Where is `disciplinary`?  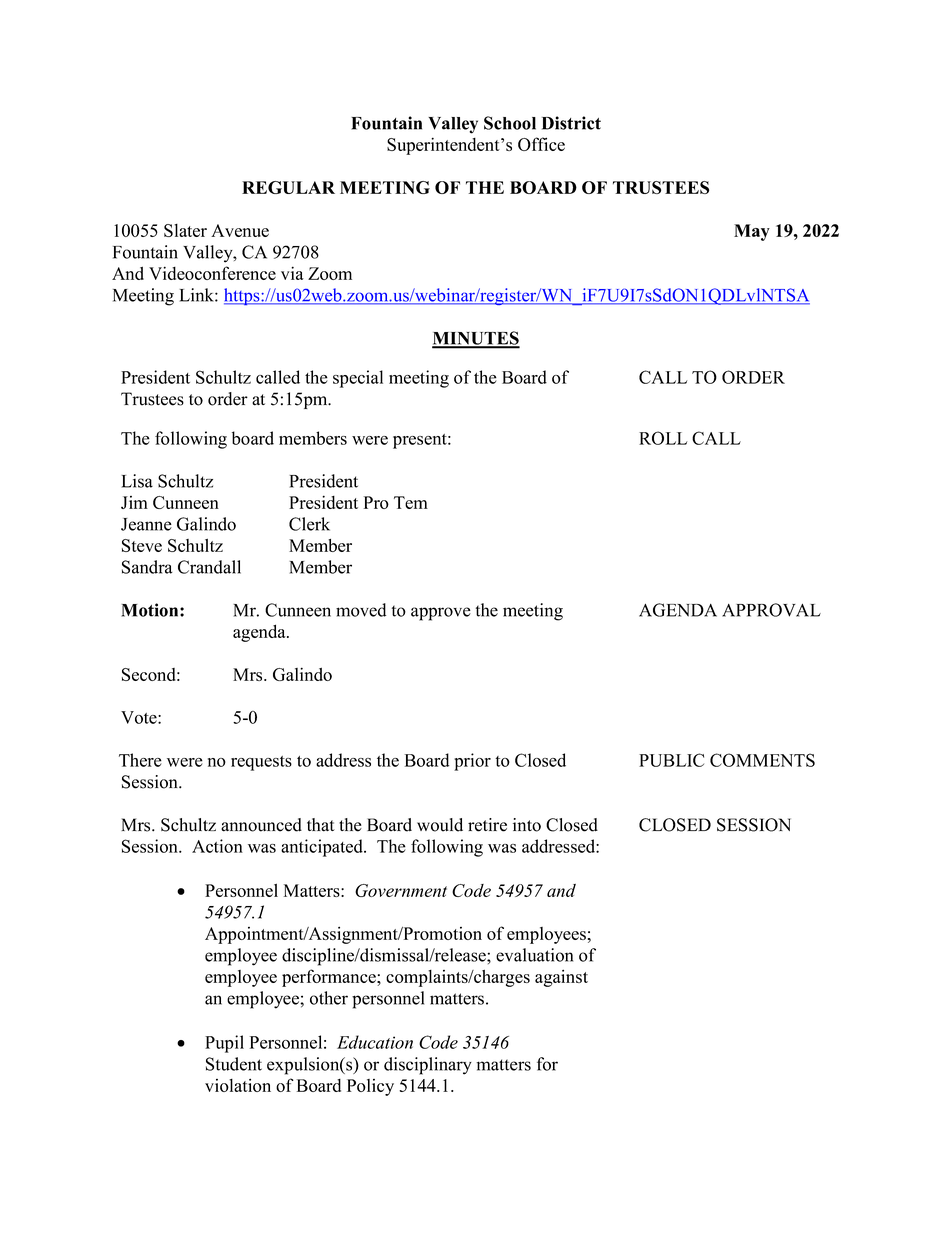
disciplinary is located at coordinates (428, 1066).
